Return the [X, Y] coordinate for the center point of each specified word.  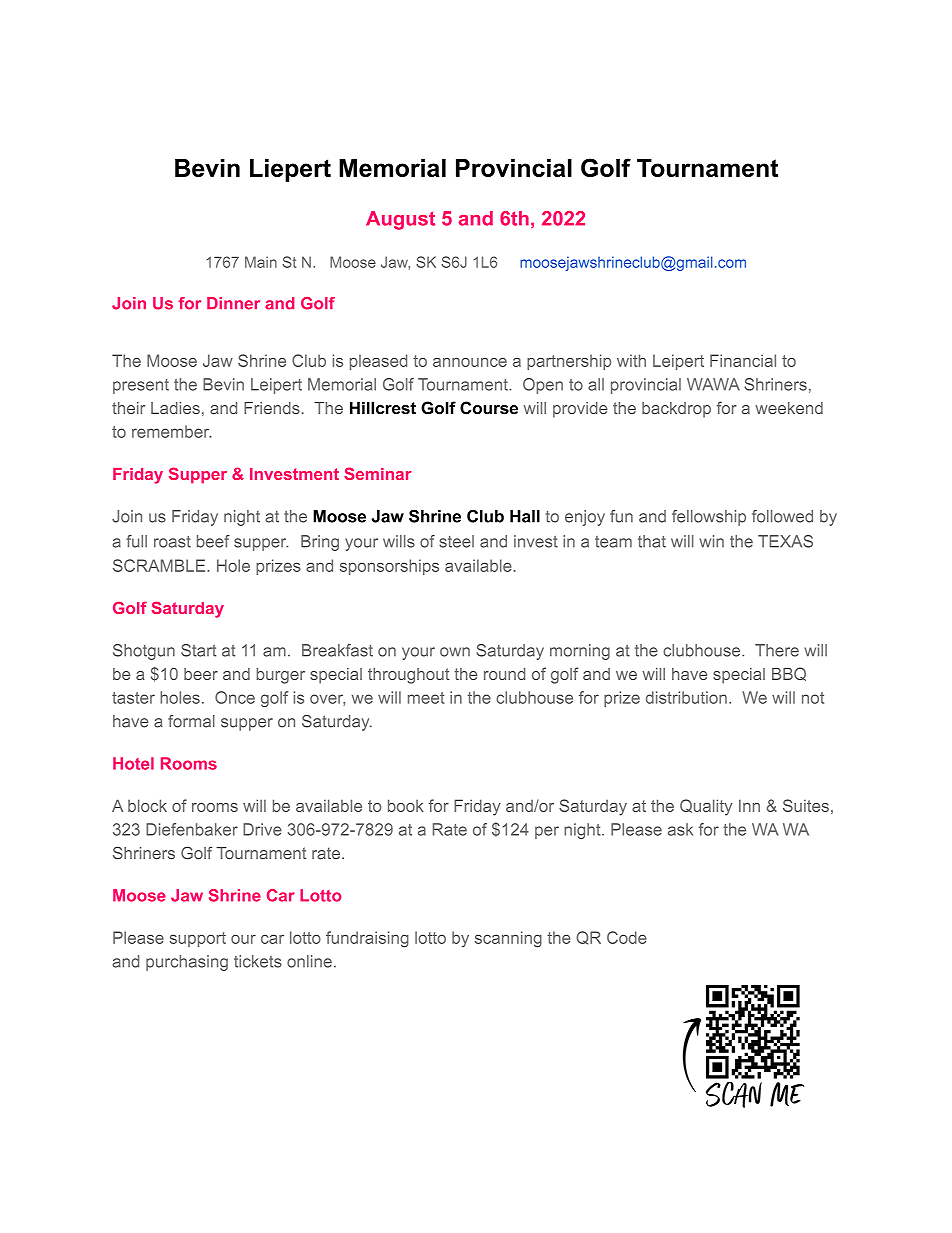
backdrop [676, 410]
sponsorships [389, 567]
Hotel [133, 763]
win [711, 541]
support [198, 939]
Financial [743, 360]
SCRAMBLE [160, 565]
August [400, 220]
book [406, 805]
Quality [706, 807]
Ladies [175, 408]
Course [489, 408]
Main [261, 262]
